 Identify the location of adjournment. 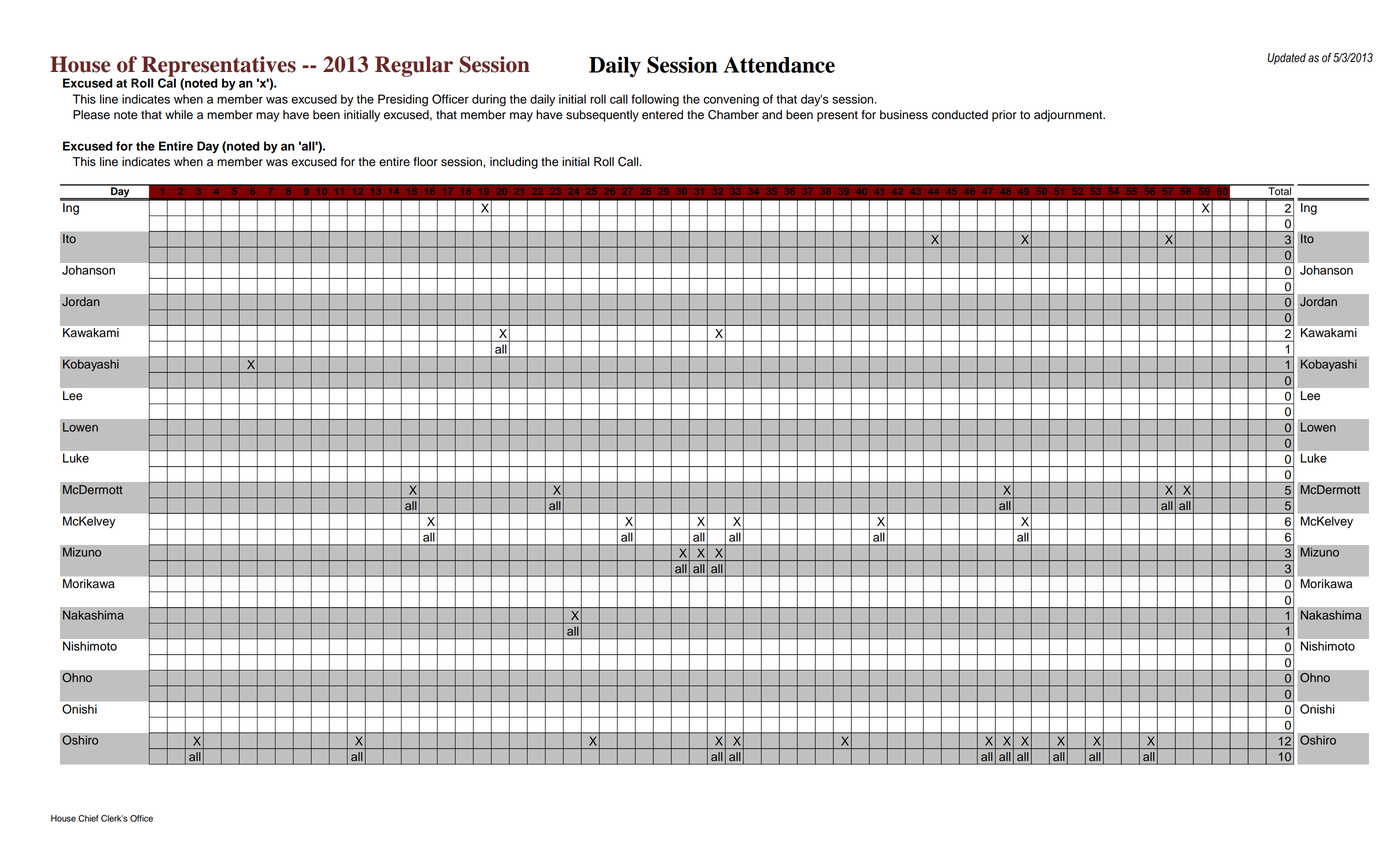
(1069, 116).
